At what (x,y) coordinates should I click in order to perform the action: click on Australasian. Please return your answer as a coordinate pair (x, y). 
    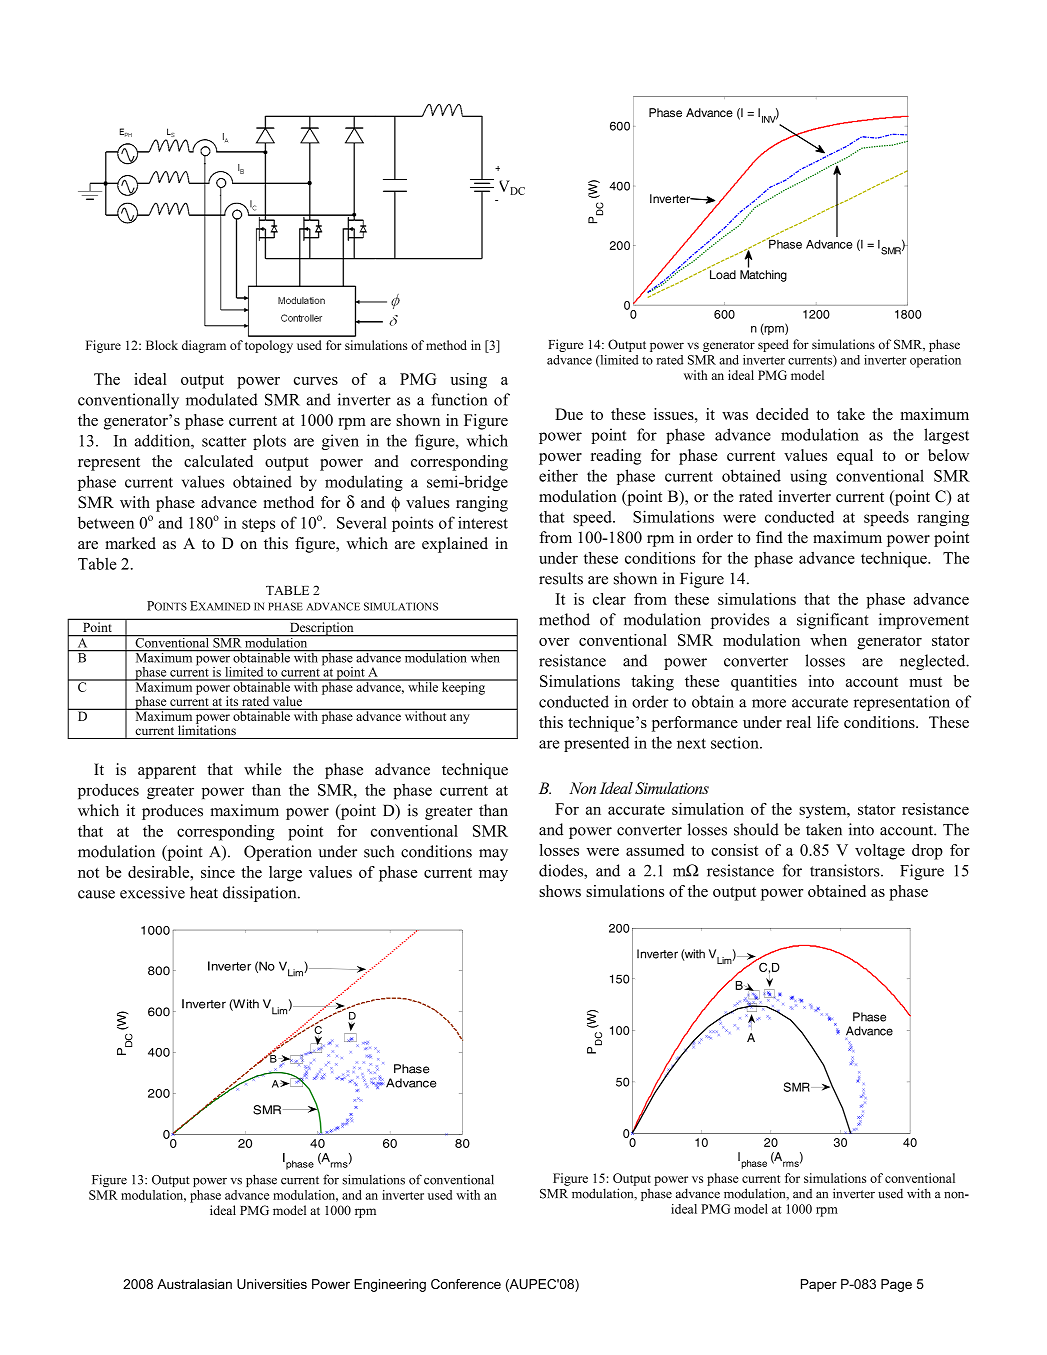
    Looking at the image, I should click on (194, 1284).
